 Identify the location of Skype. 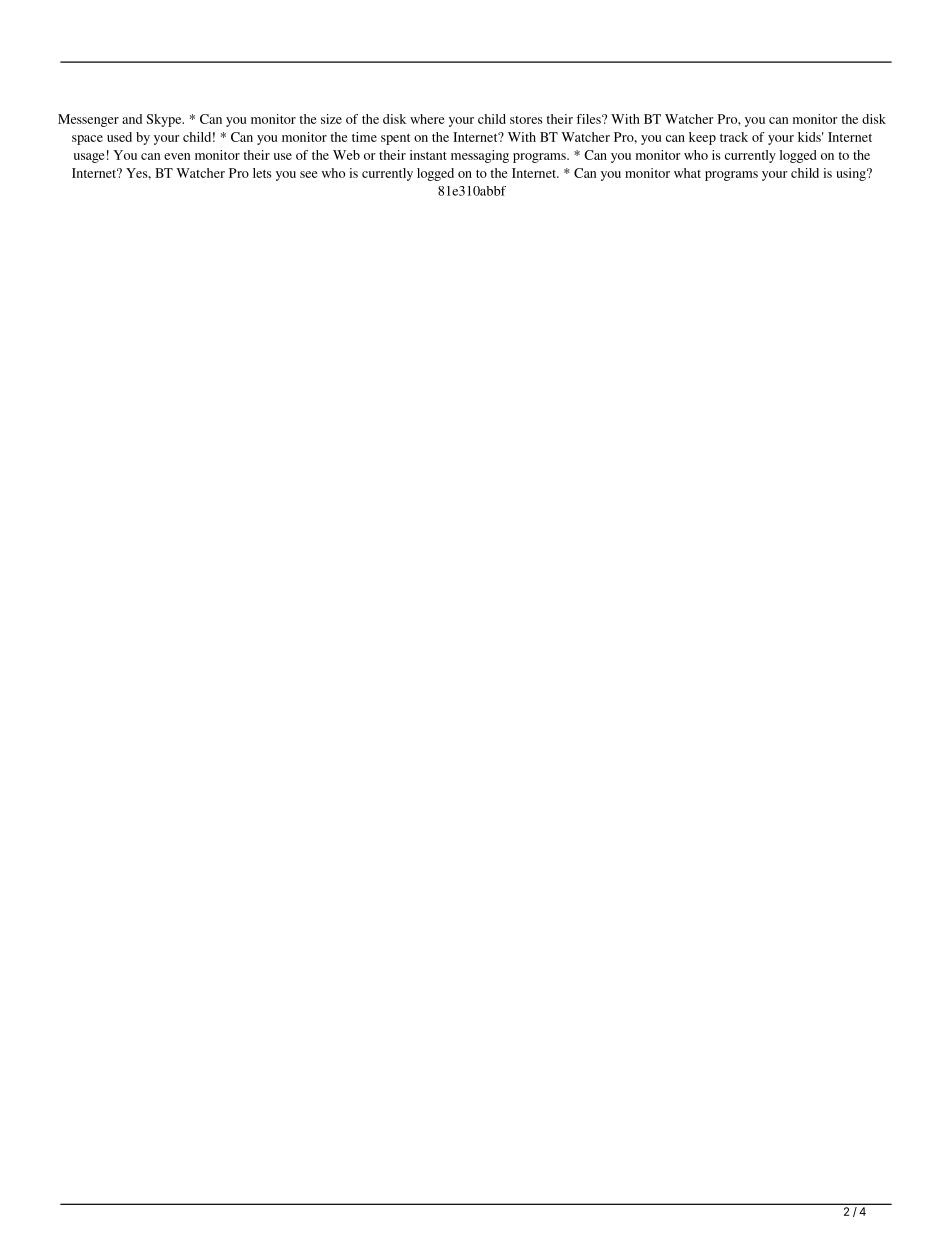
(165, 120).
